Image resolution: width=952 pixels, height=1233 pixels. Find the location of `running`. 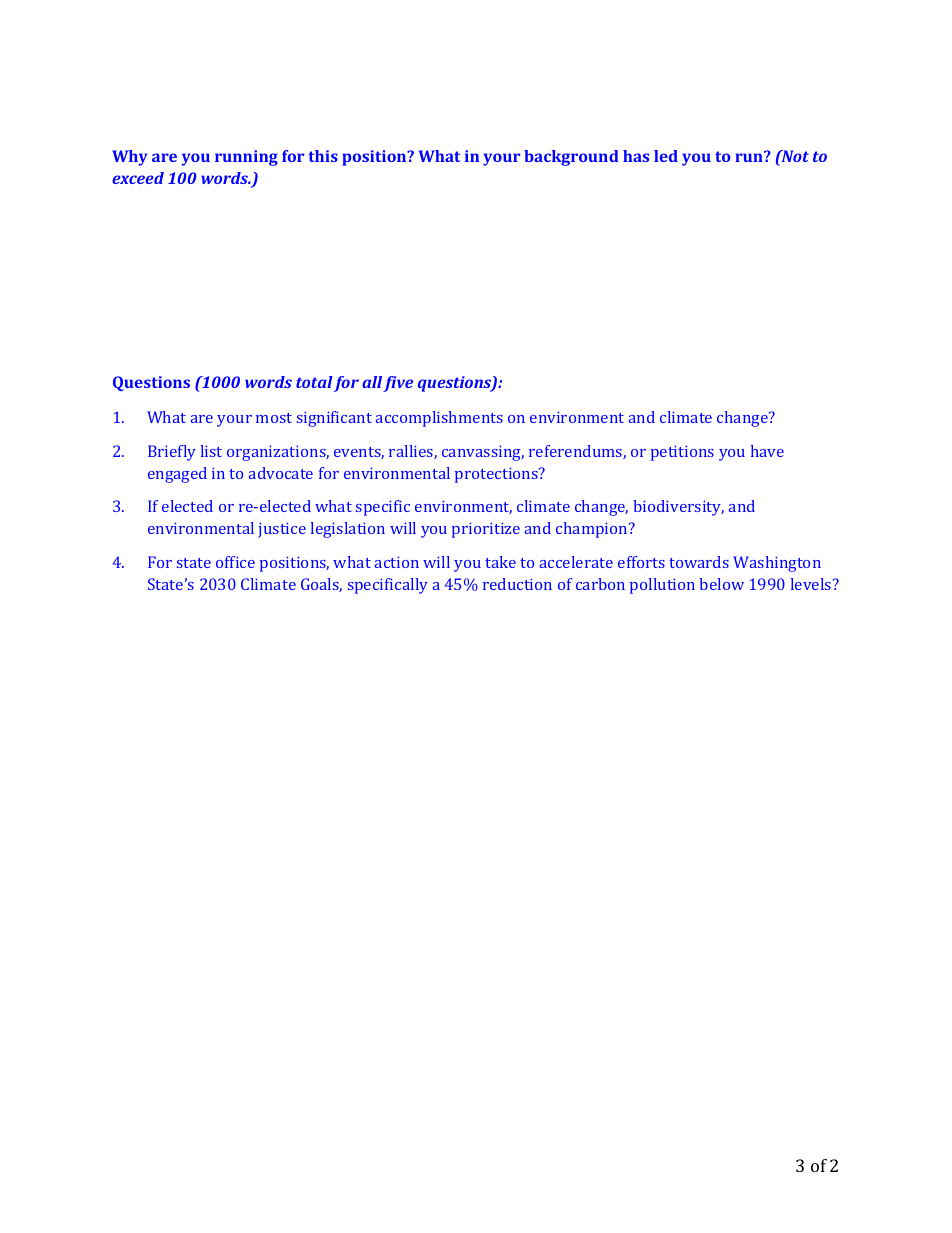

running is located at coordinates (246, 158).
